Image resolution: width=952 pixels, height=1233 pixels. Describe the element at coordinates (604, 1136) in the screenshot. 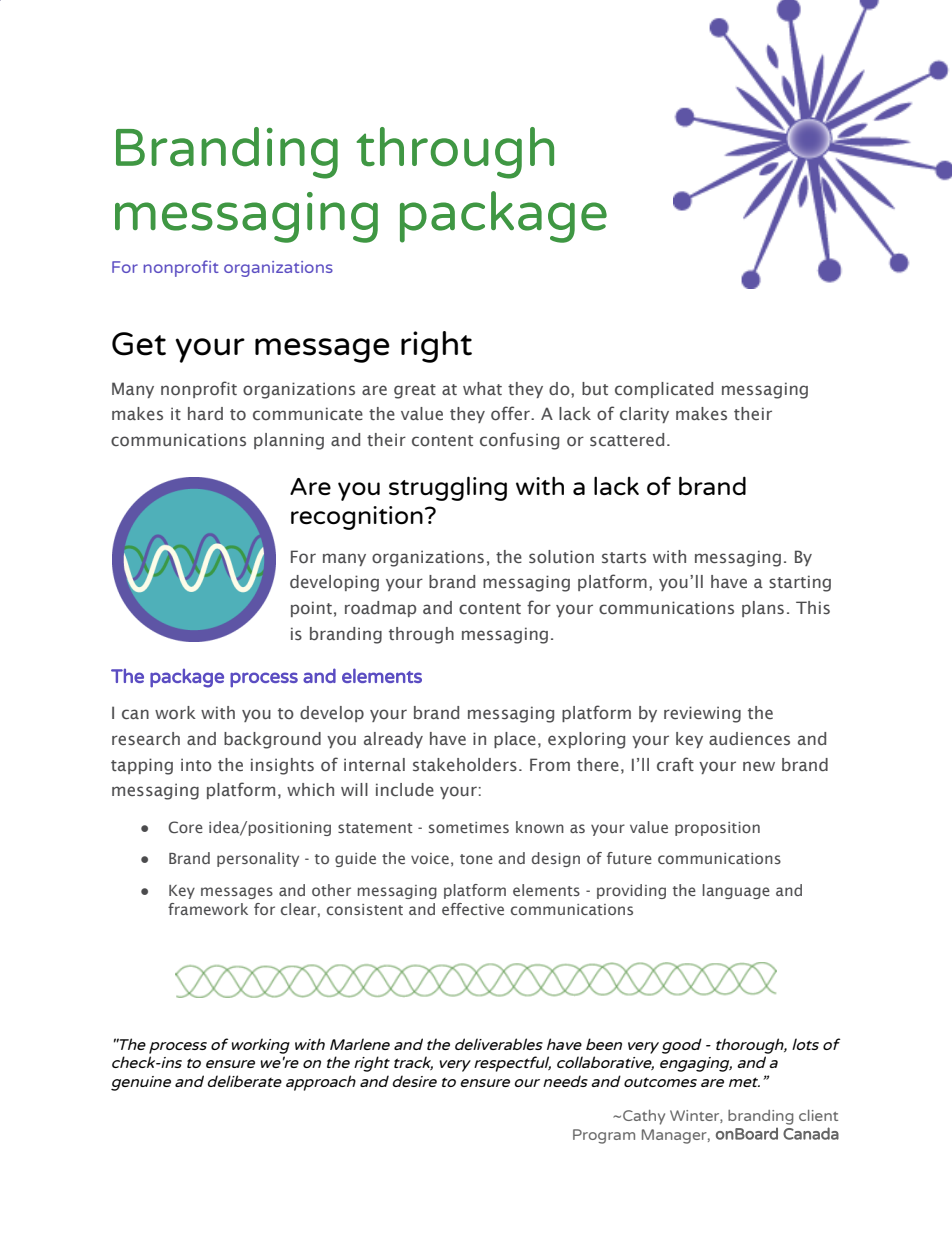

I see `Program` at that location.
